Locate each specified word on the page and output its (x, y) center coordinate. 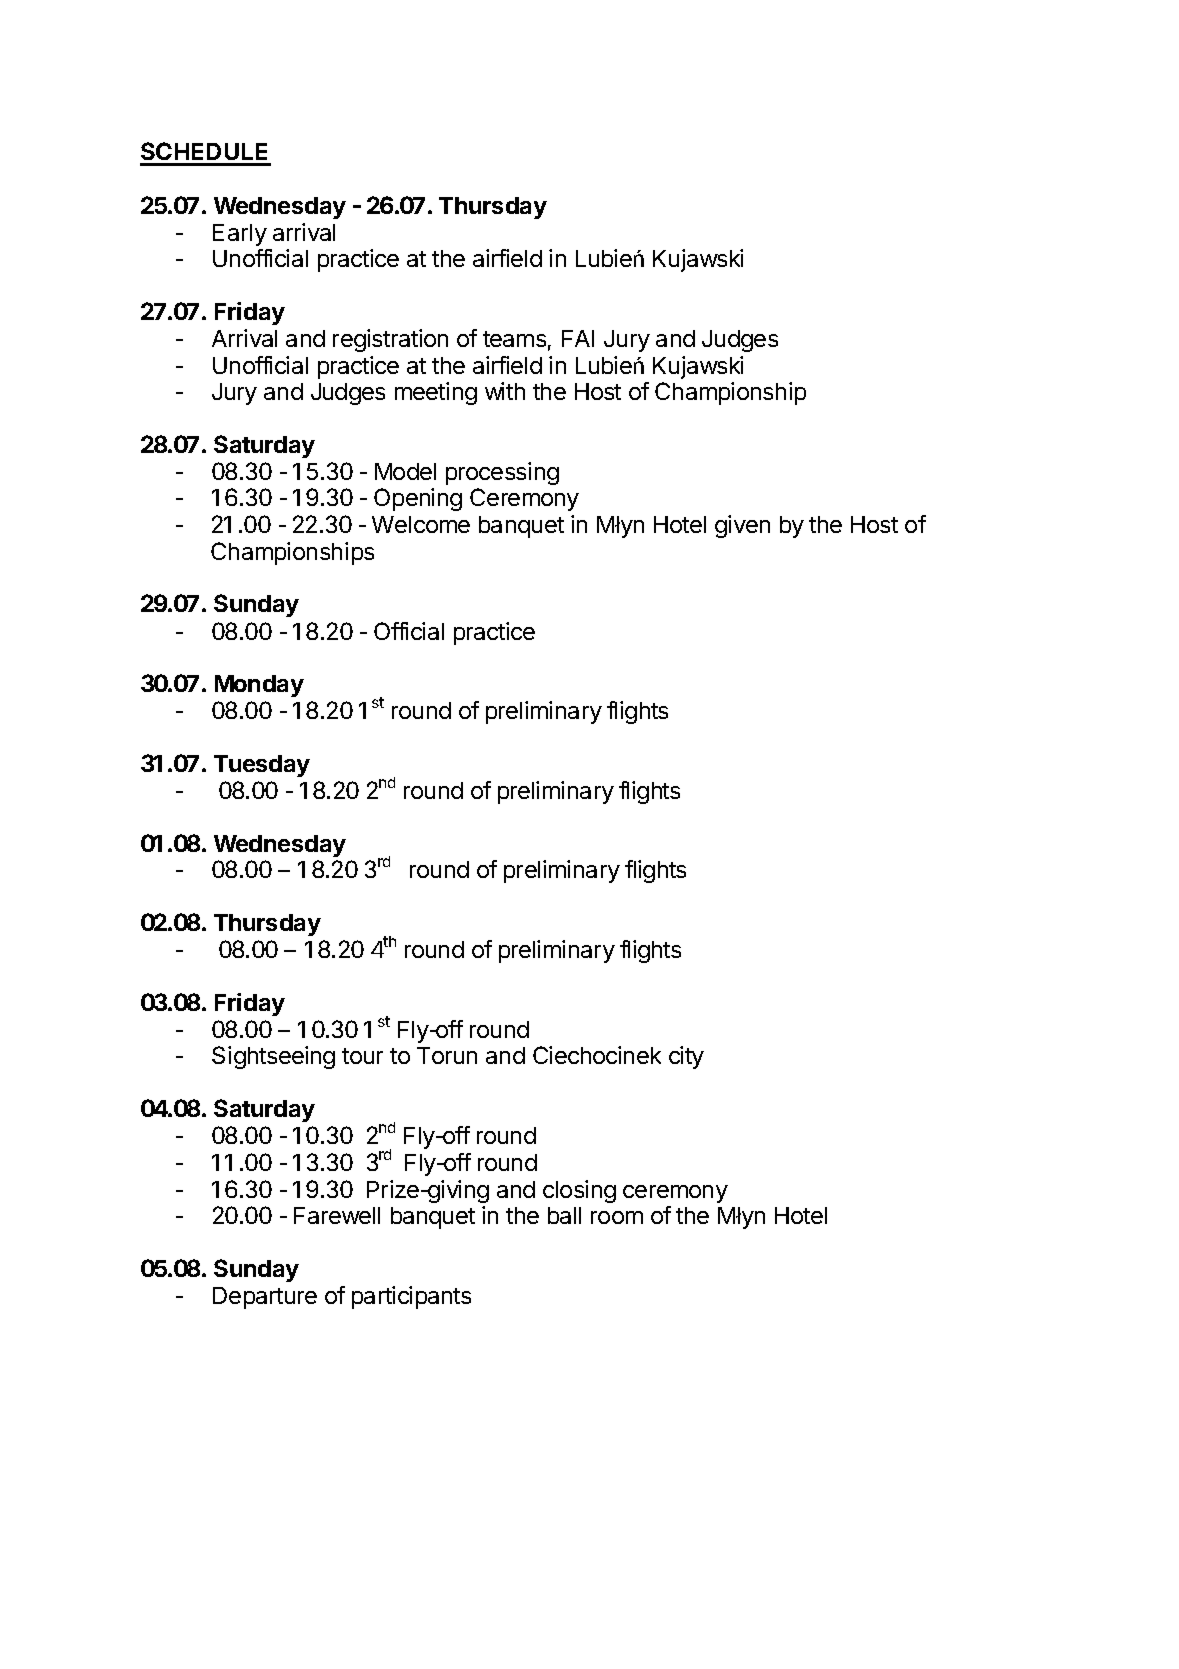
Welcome (421, 524)
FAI (578, 338)
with (505, 391)
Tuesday (262, 766)
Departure (265, 1298)
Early (240, 235)
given (742, 526)
